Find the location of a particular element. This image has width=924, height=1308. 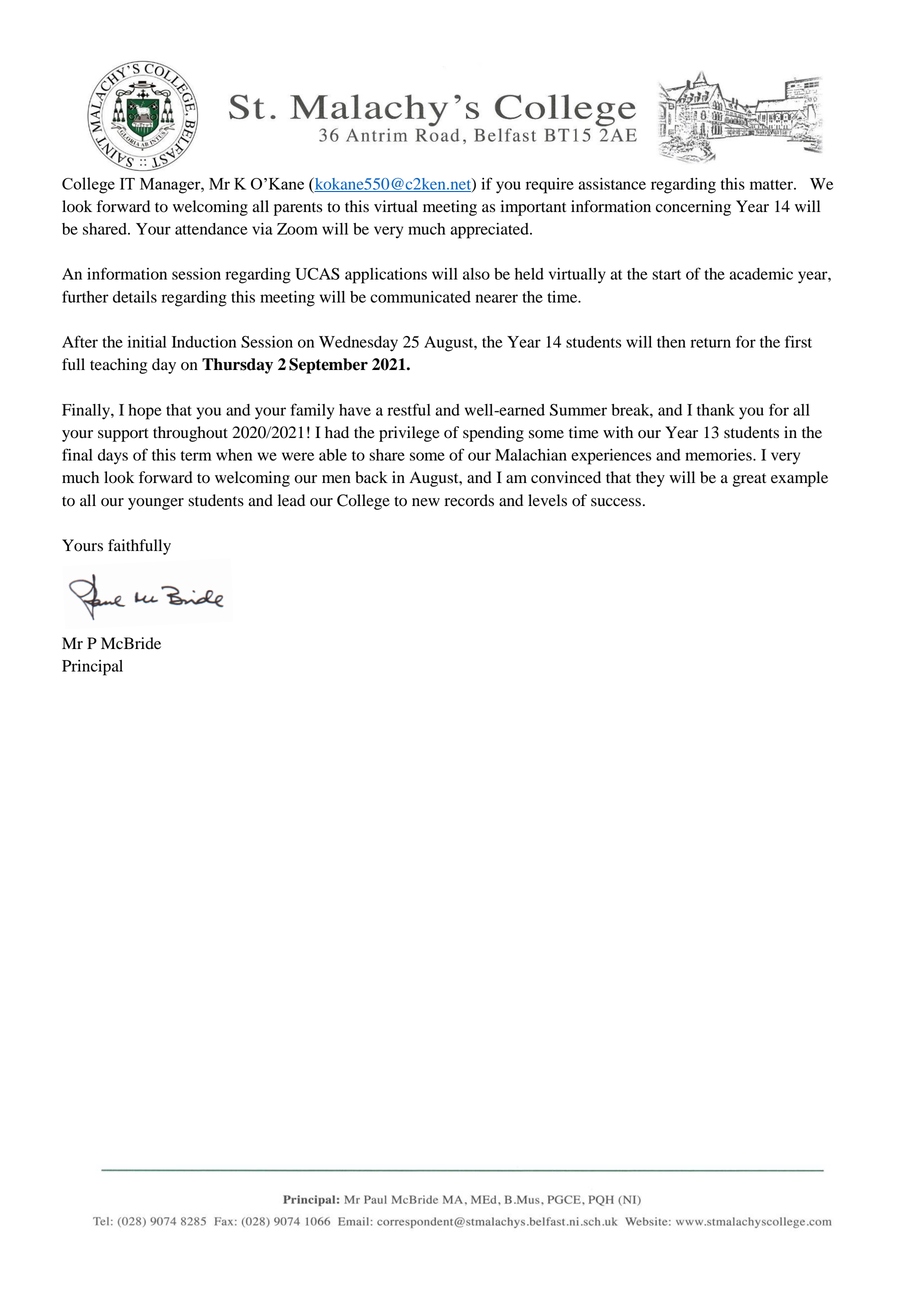

privilege is located at coordinates (409, 434).
